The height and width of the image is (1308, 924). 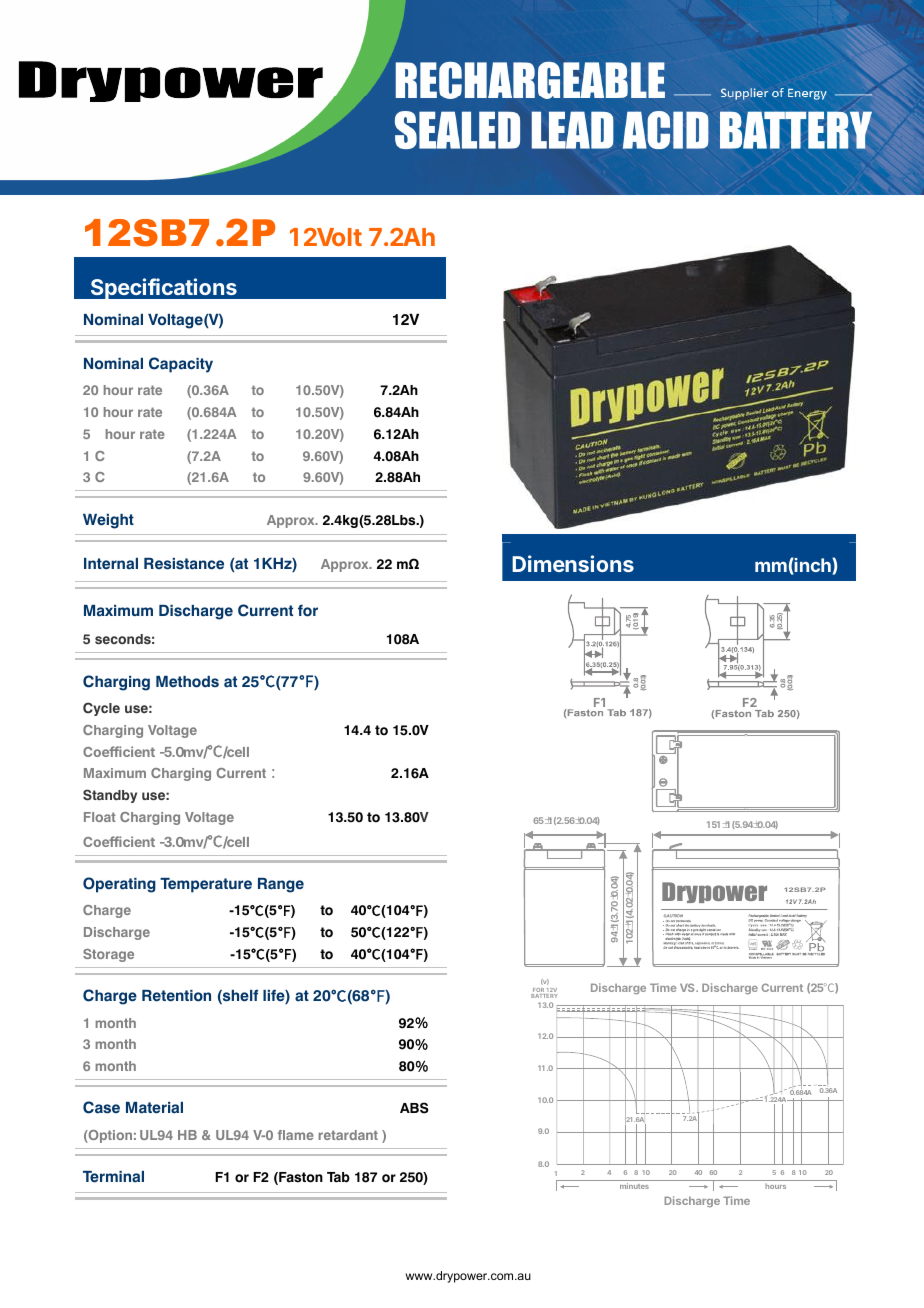 What do you see at coordinates (184, 564) in the image?
I see `Resistance` at bounding box center [184, 564].
